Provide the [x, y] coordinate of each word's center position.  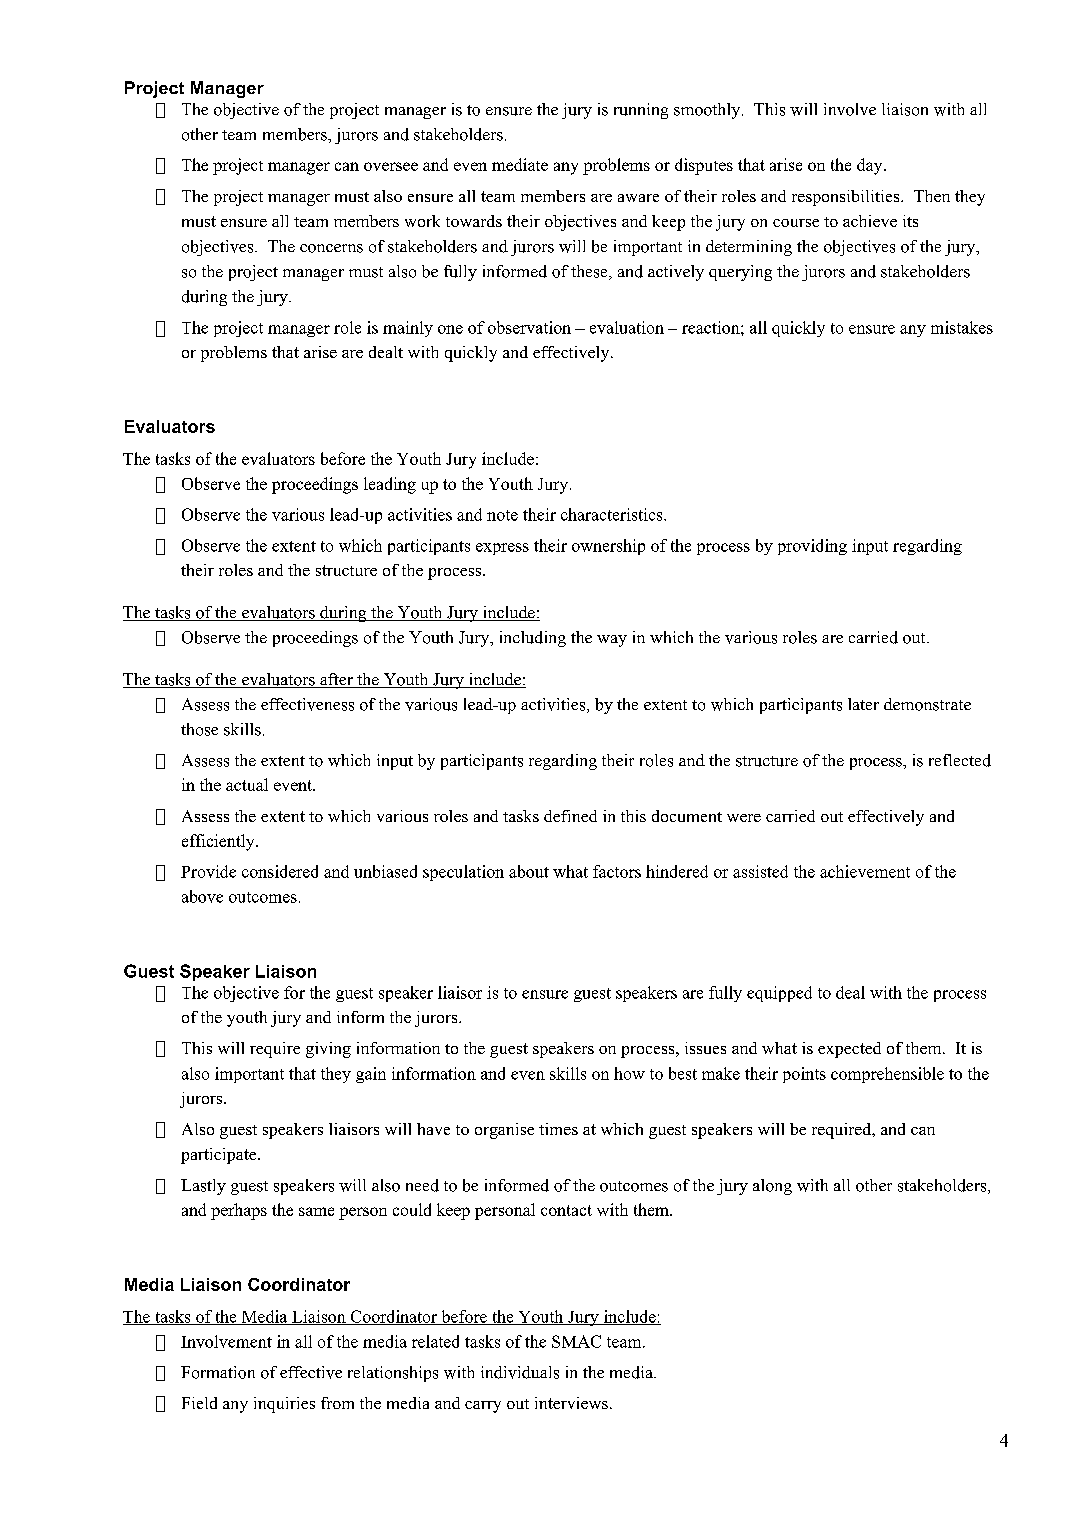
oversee [391, 166]
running [641, 111]
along [772, 1187]
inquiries [284, 1405]
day [871, 166]
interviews [571, 1403]
